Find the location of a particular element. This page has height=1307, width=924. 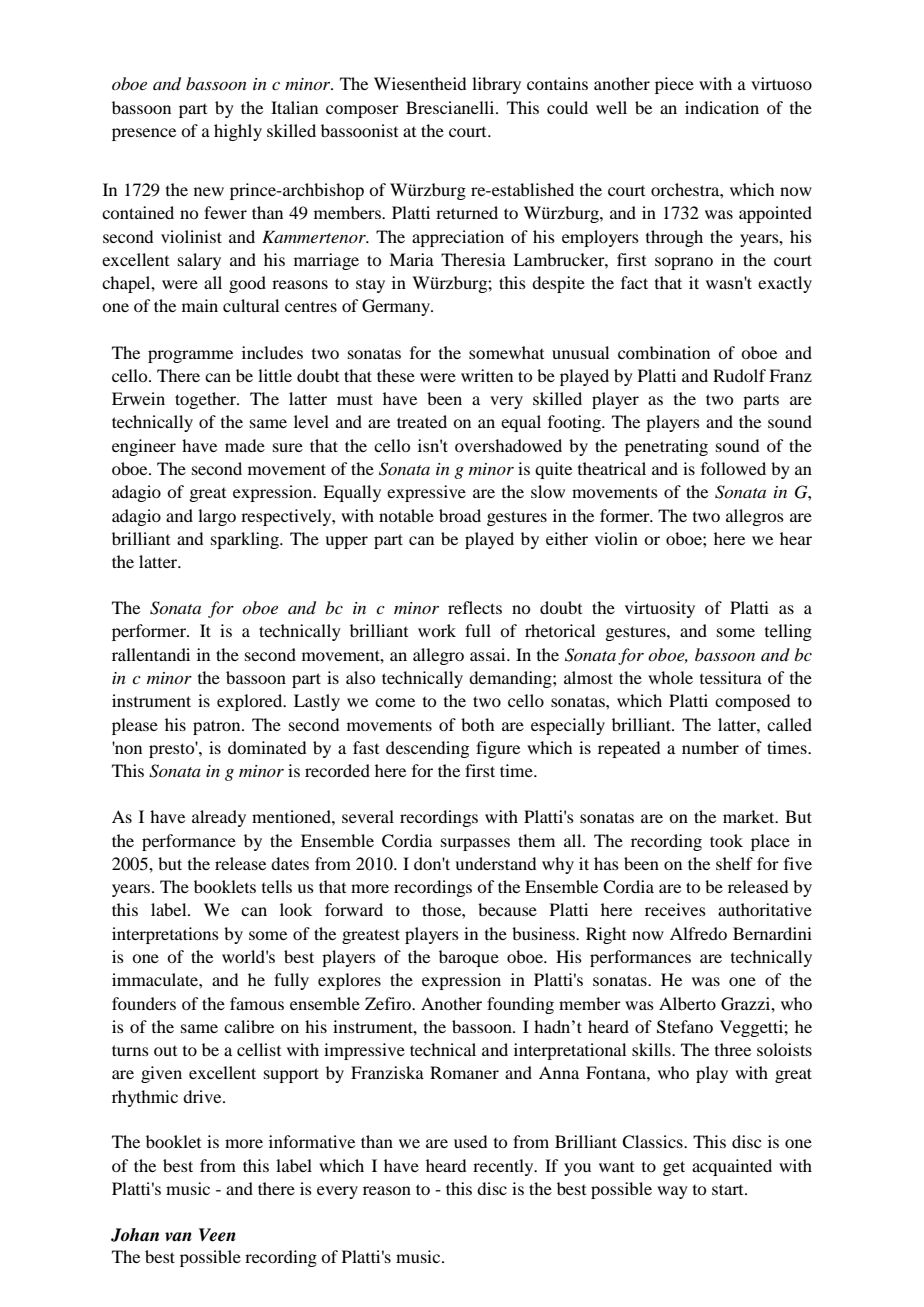

recently is located at coordinates (504, 1167).
